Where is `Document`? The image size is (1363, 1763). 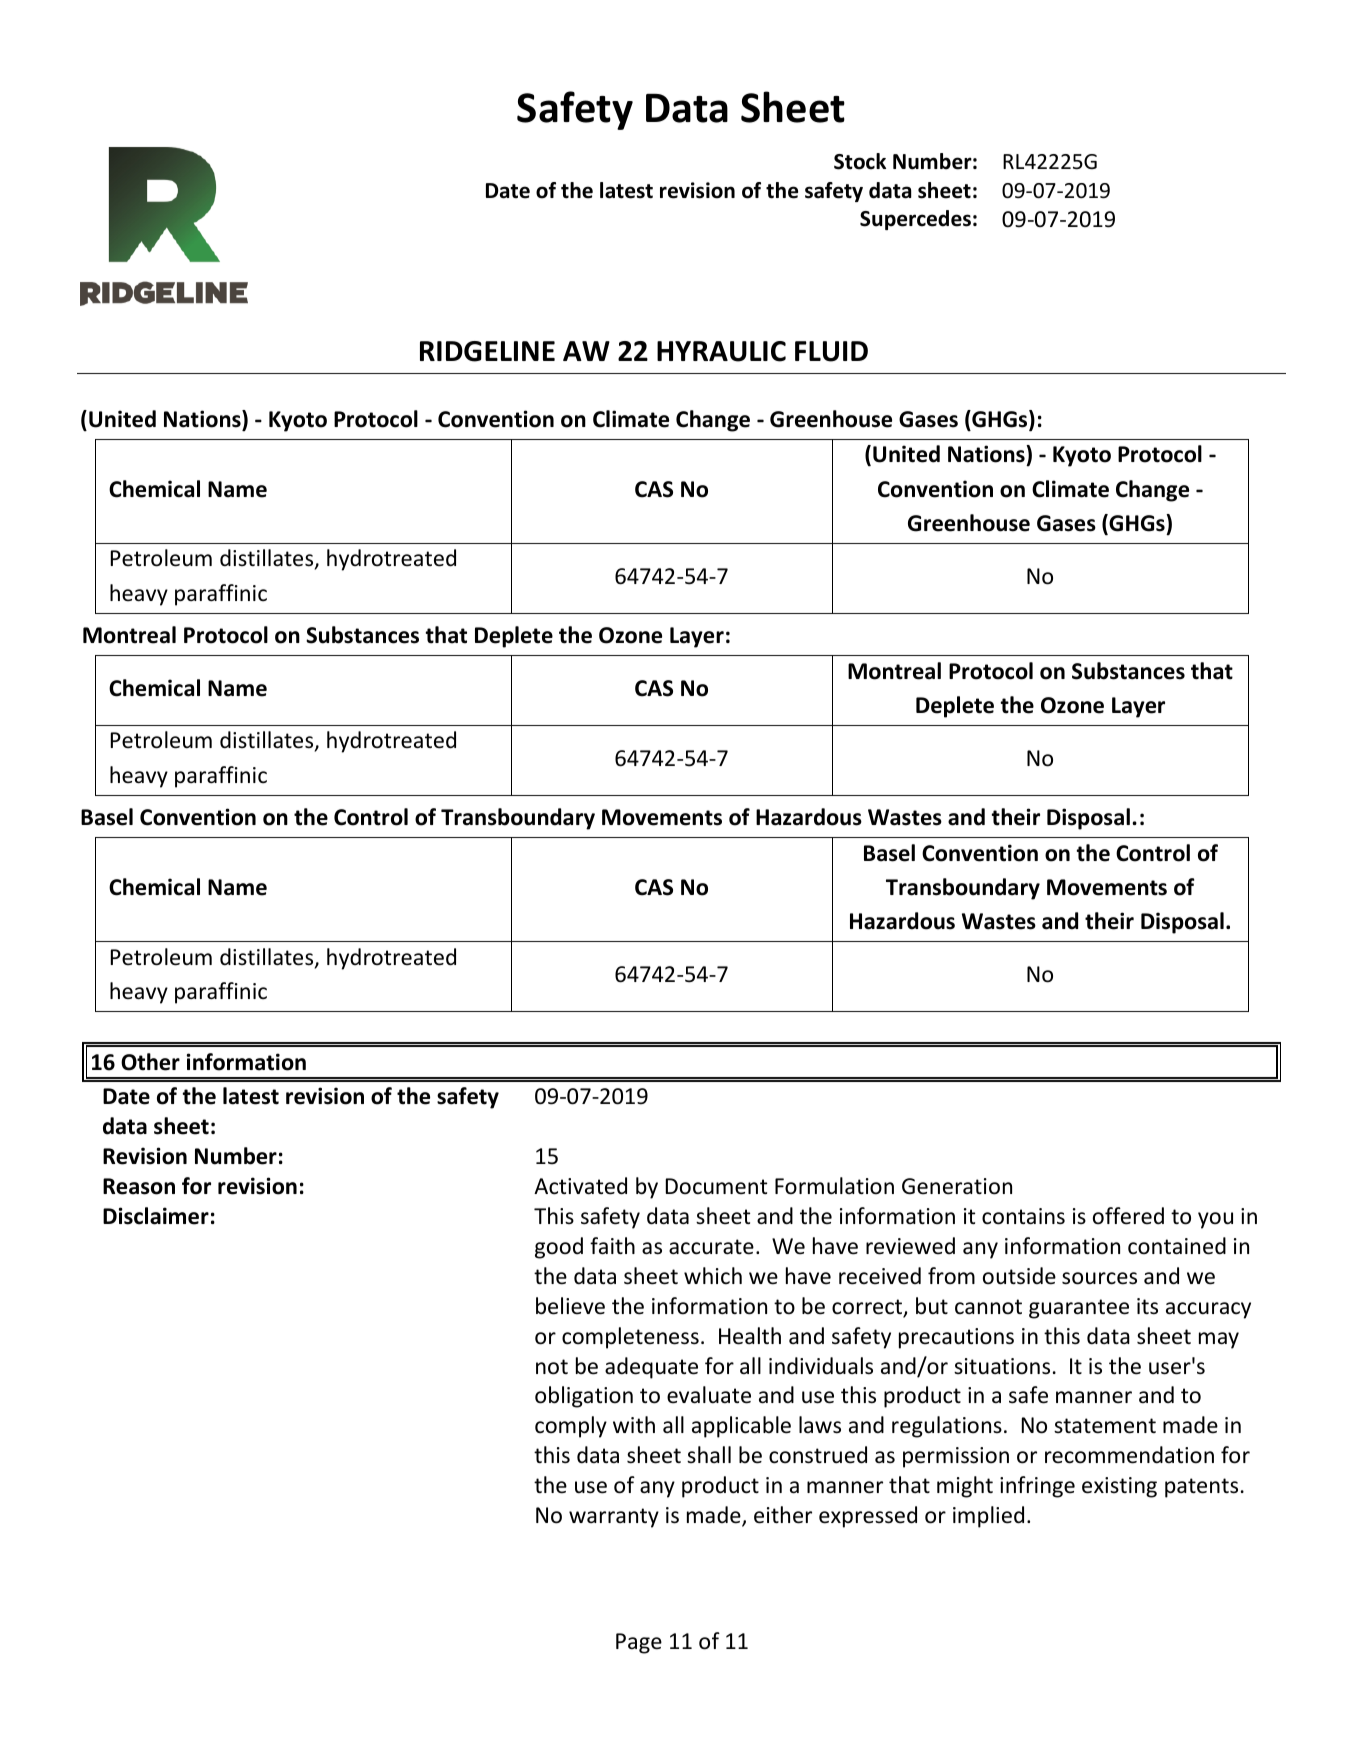
Document is located at coordinates (716, 1186).
